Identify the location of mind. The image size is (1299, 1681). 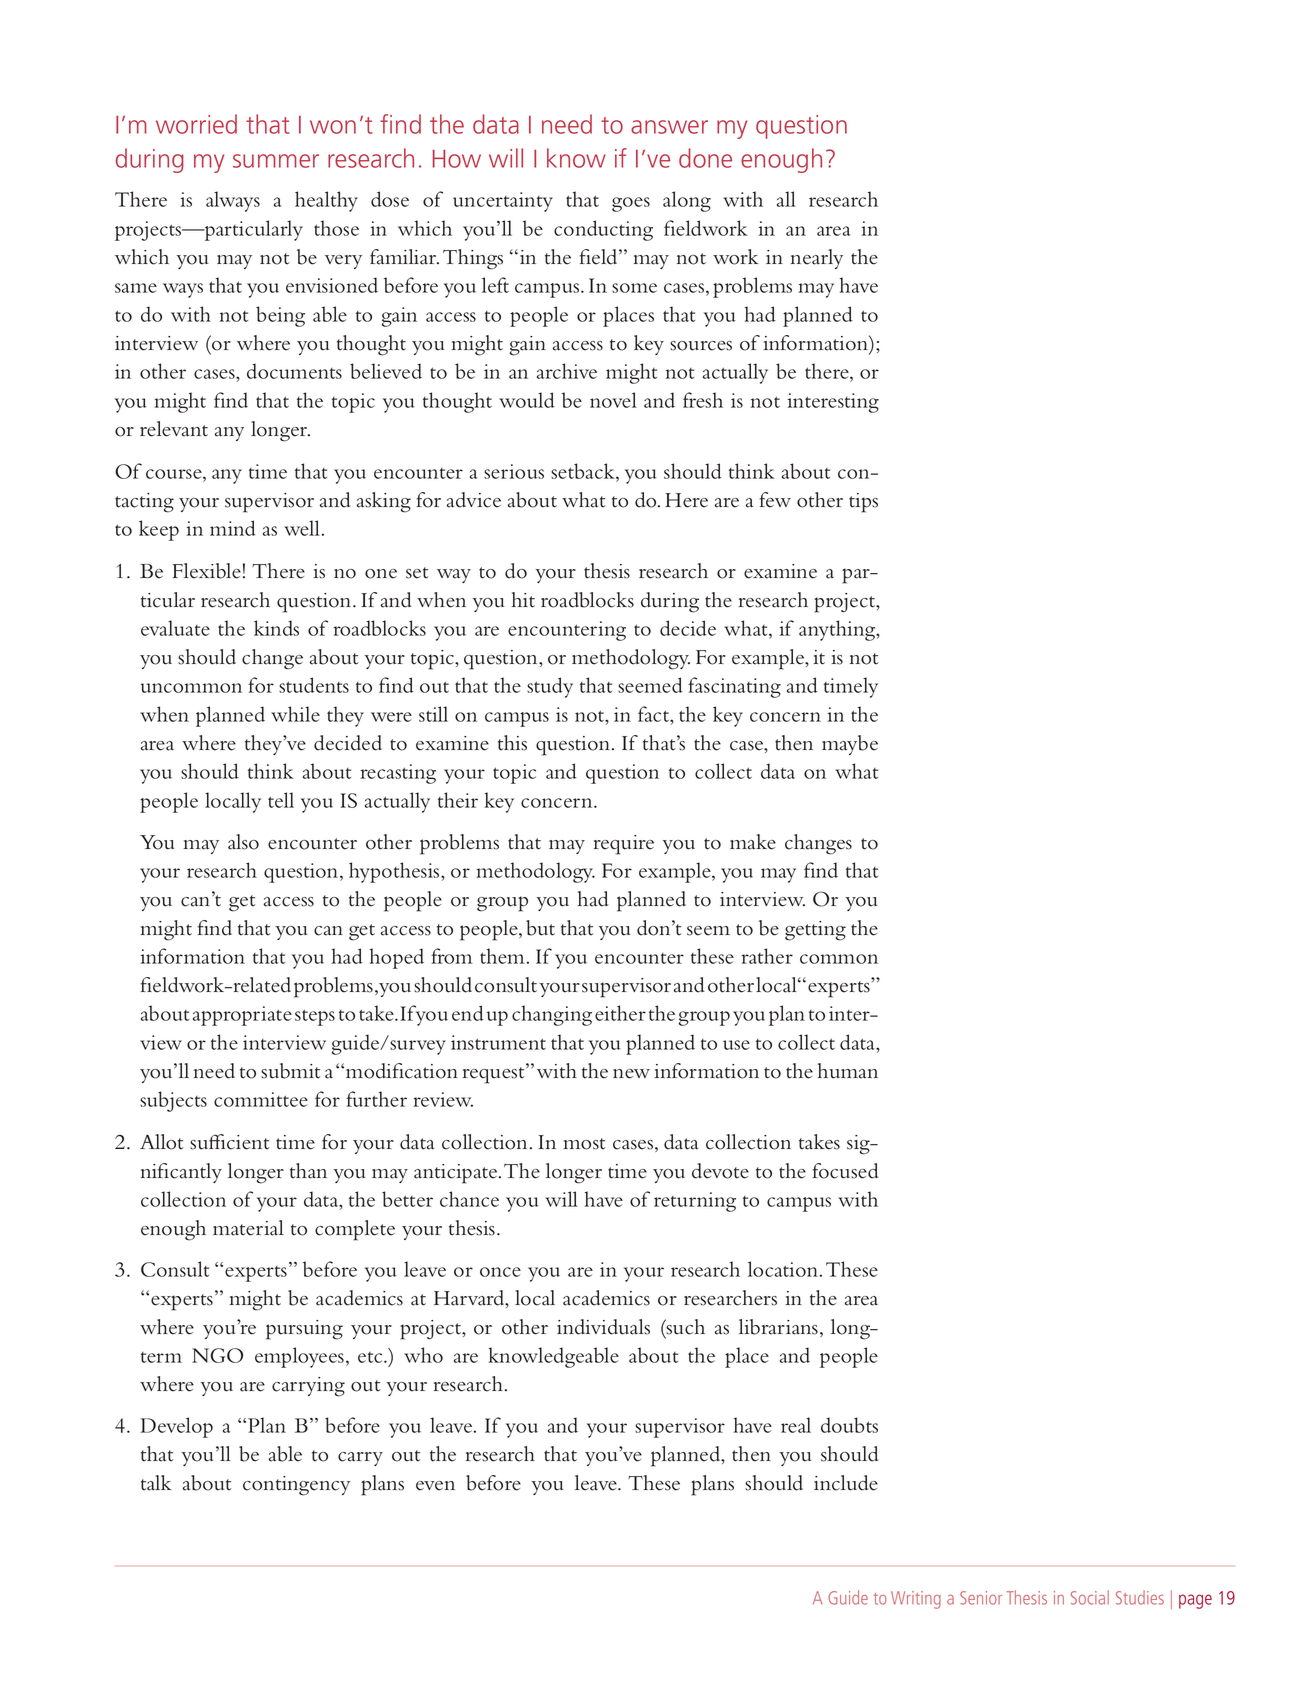
(233, 528).
